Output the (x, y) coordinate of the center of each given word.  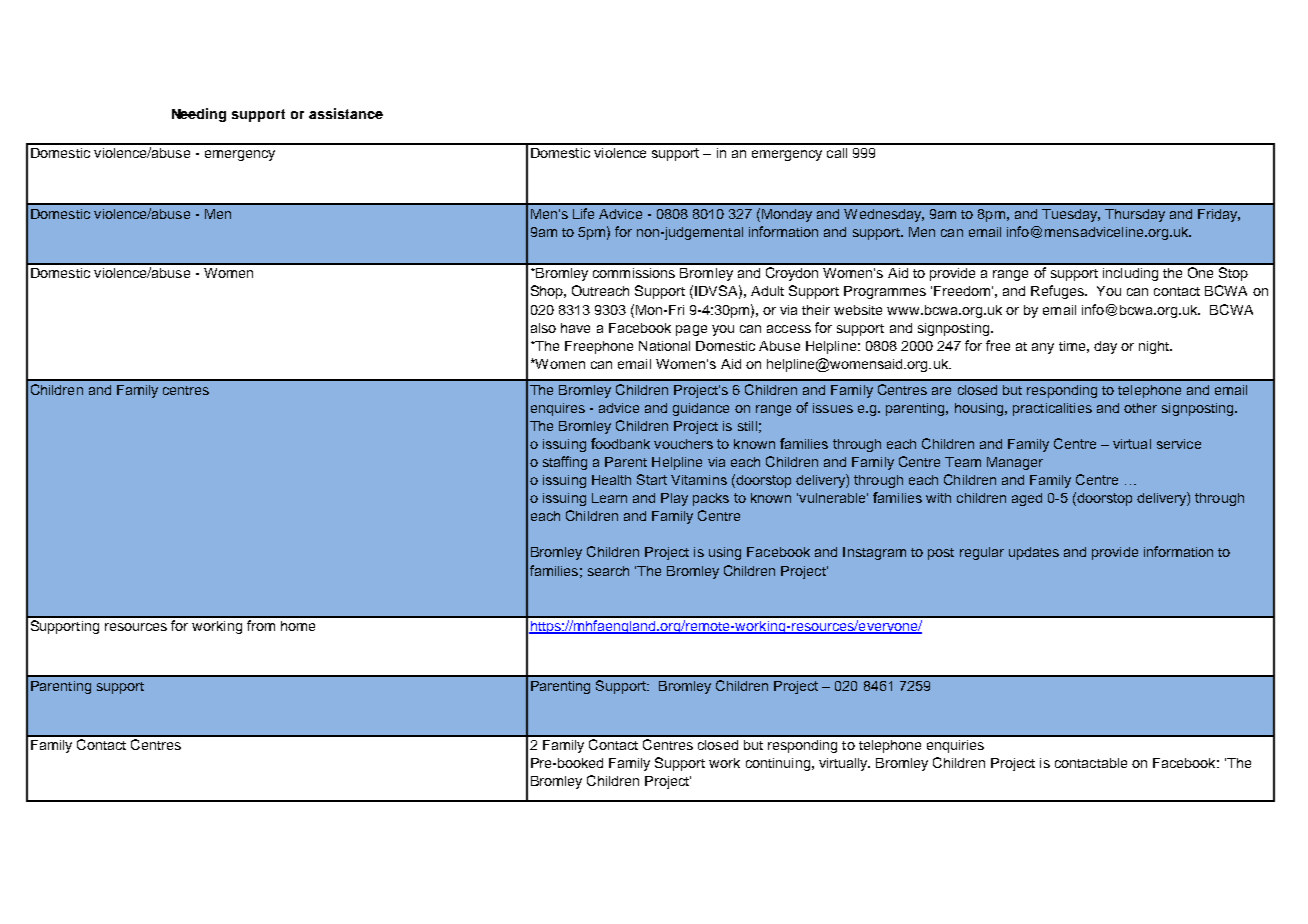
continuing (778, 764)
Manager (1015, 463)
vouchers (683, 444)
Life (583, 213)
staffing (565, 463)
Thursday (1135, 215)
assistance (346, 113)
